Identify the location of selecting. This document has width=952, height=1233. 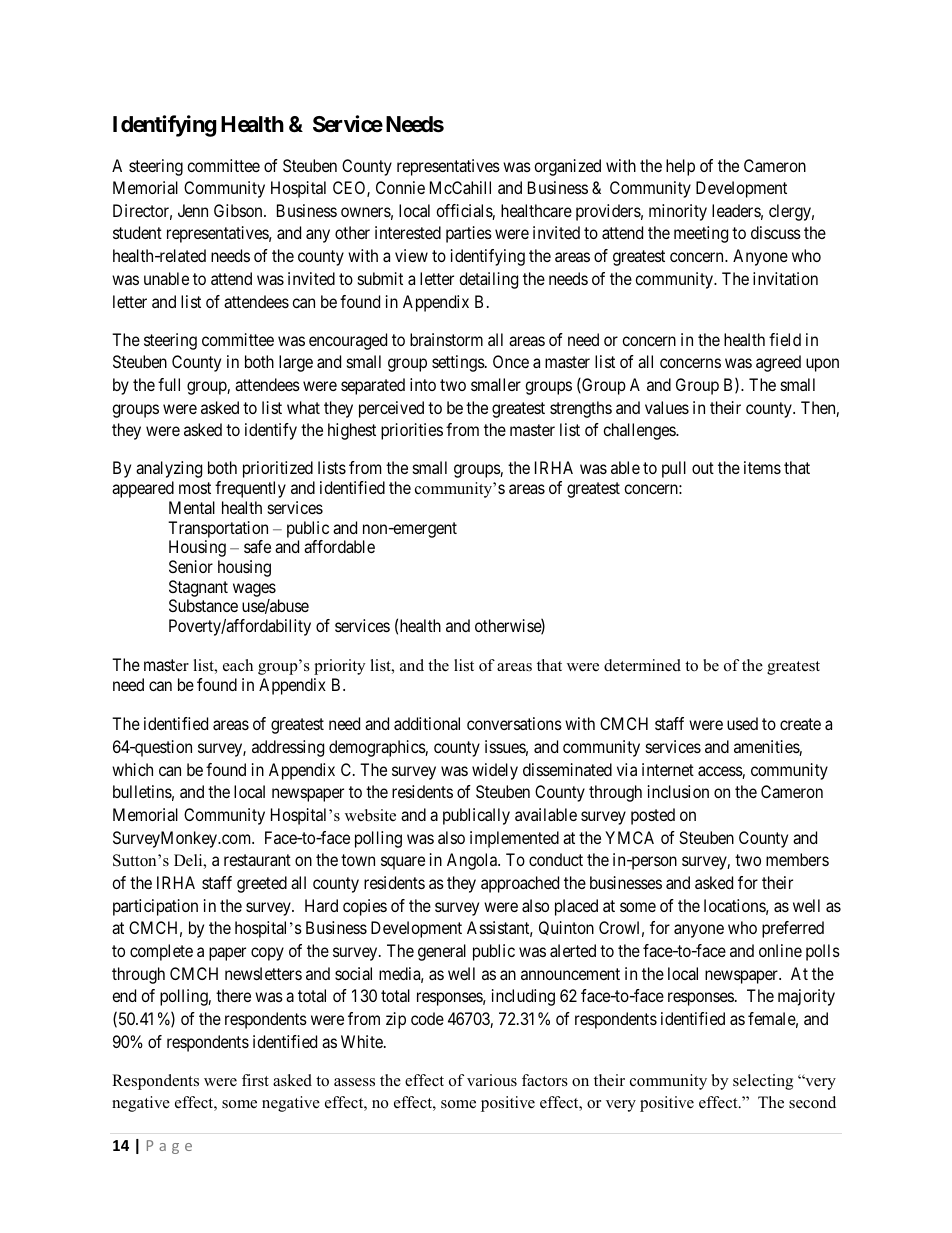
(763, 1082).
